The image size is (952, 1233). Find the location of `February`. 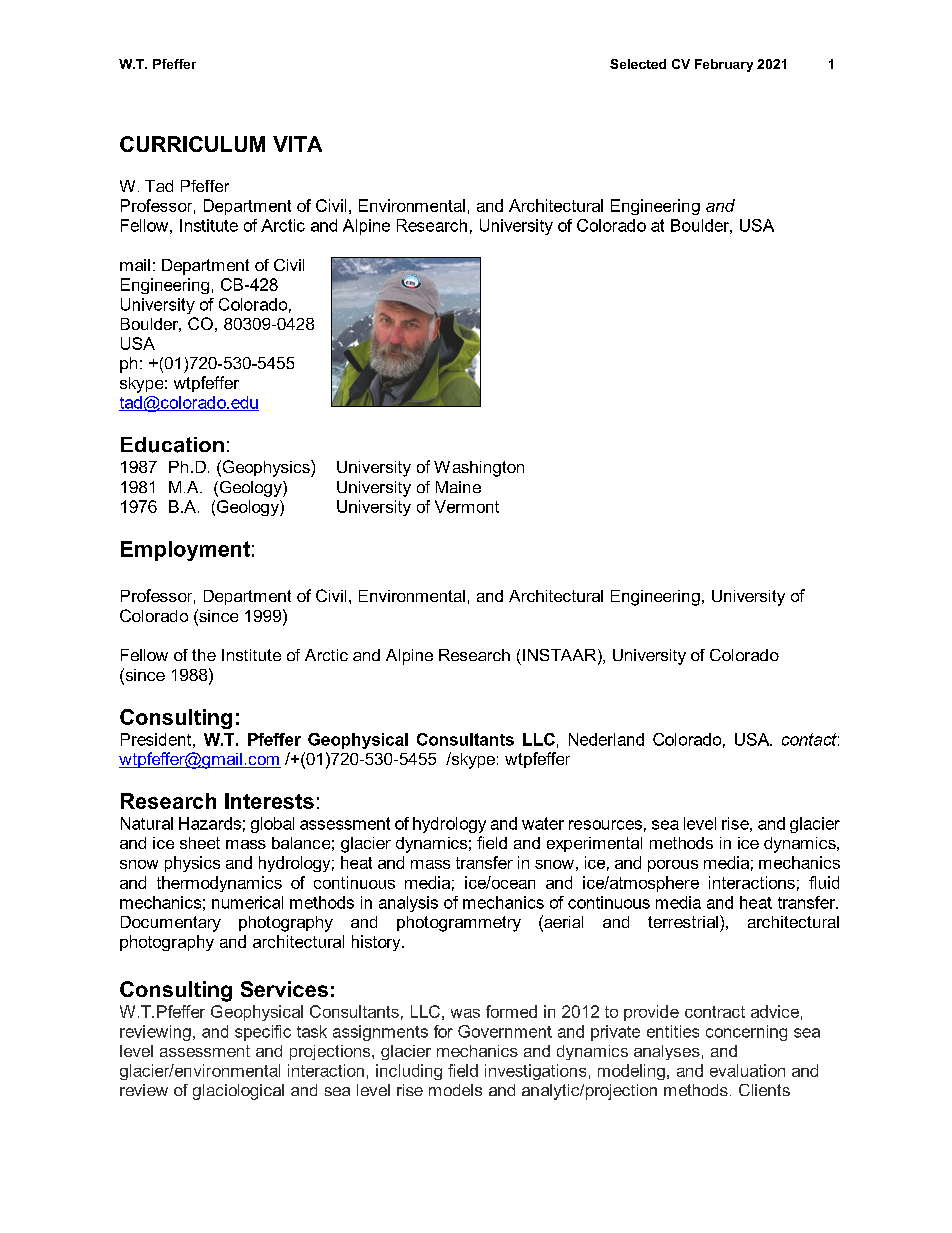

February is located at coordinates (724, 65).
